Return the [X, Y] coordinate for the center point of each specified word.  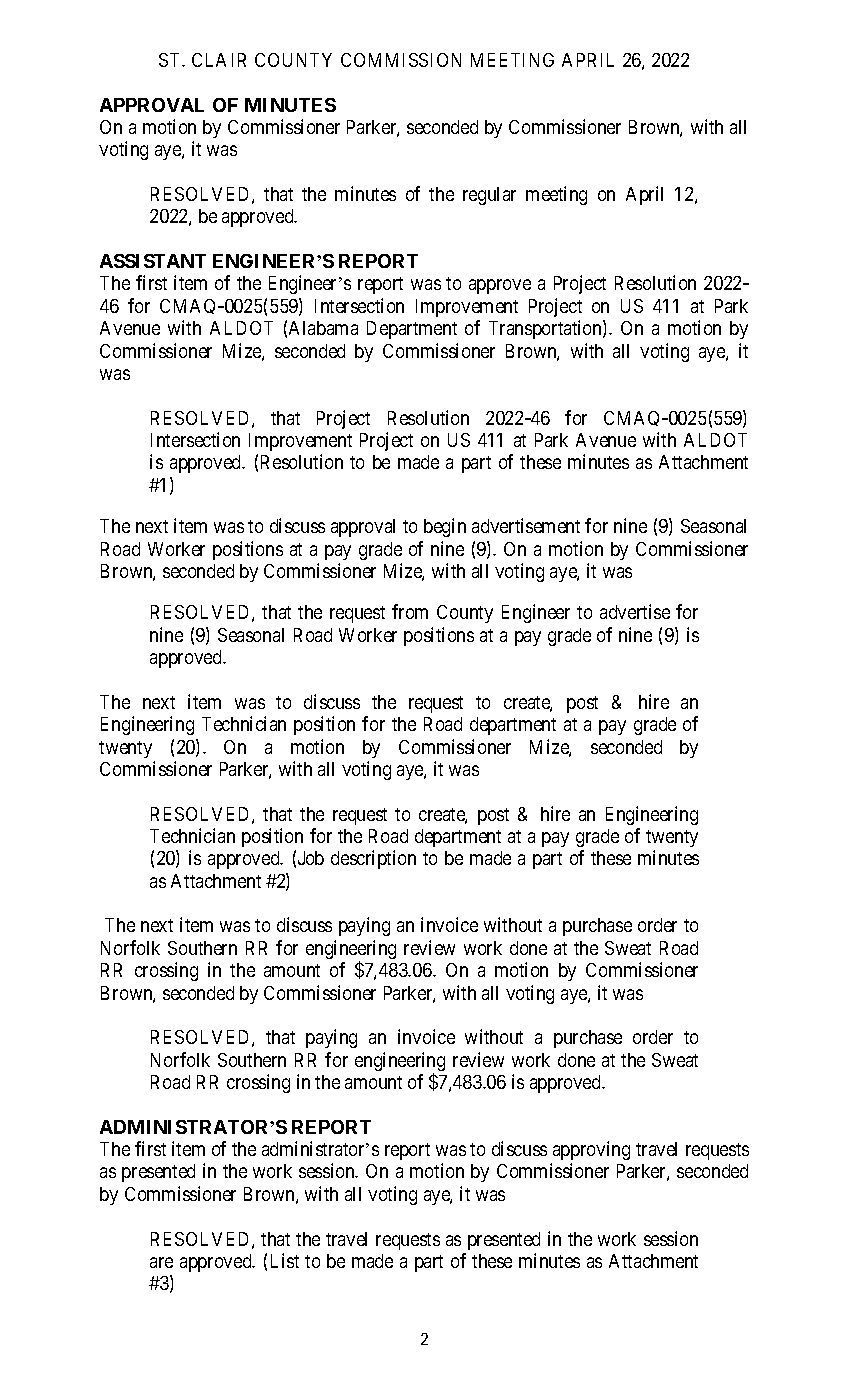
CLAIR [219, 60]
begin [445, 527]
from [410, 611]
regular [489, 196]
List [285, 1260]
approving [591, 1150]
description [373, 859]
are [161, 1262]
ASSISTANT [153, 261]
